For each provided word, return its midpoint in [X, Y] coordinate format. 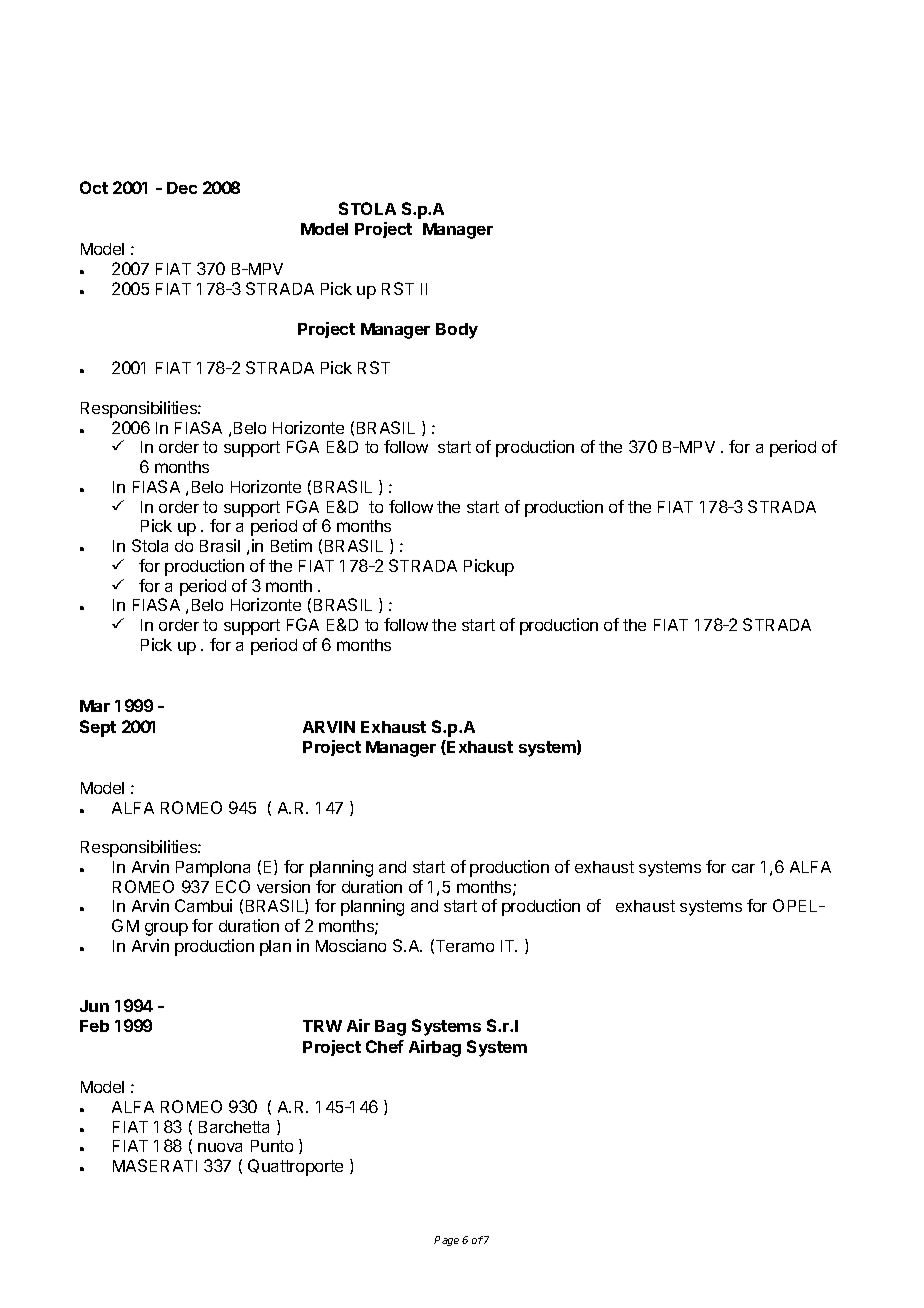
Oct [94, 187]
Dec [182, 188]
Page [448, 1241]
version [283, 886]
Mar [95, 706]
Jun [94, 1006]
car [743, 868]
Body [457, 331]
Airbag [435, 1048]
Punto [272, 1146]
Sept [98, 728]
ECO [233, 886]
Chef [385, 1046]
